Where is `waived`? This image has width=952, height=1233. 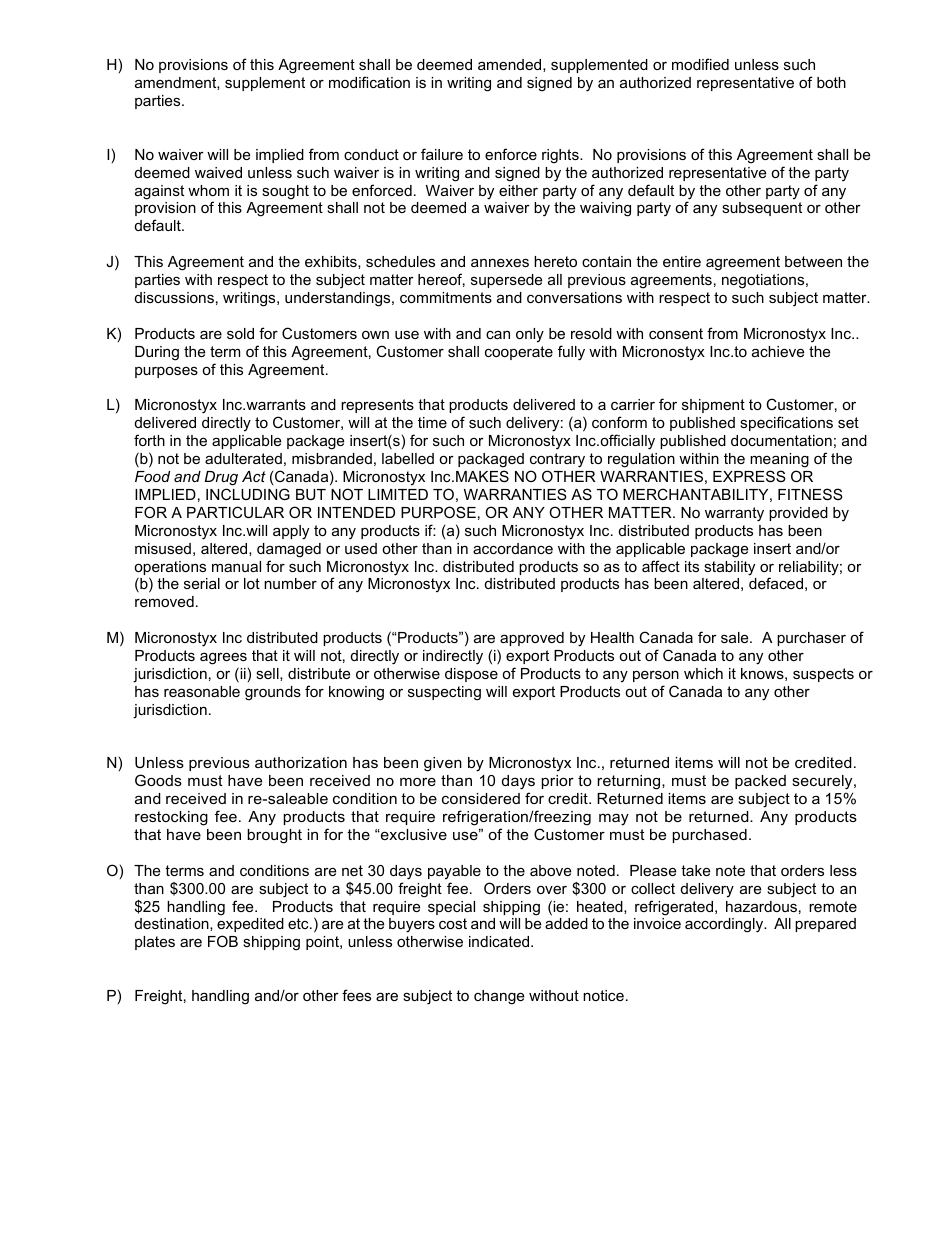 waived is located at coordinates (218, 172).
